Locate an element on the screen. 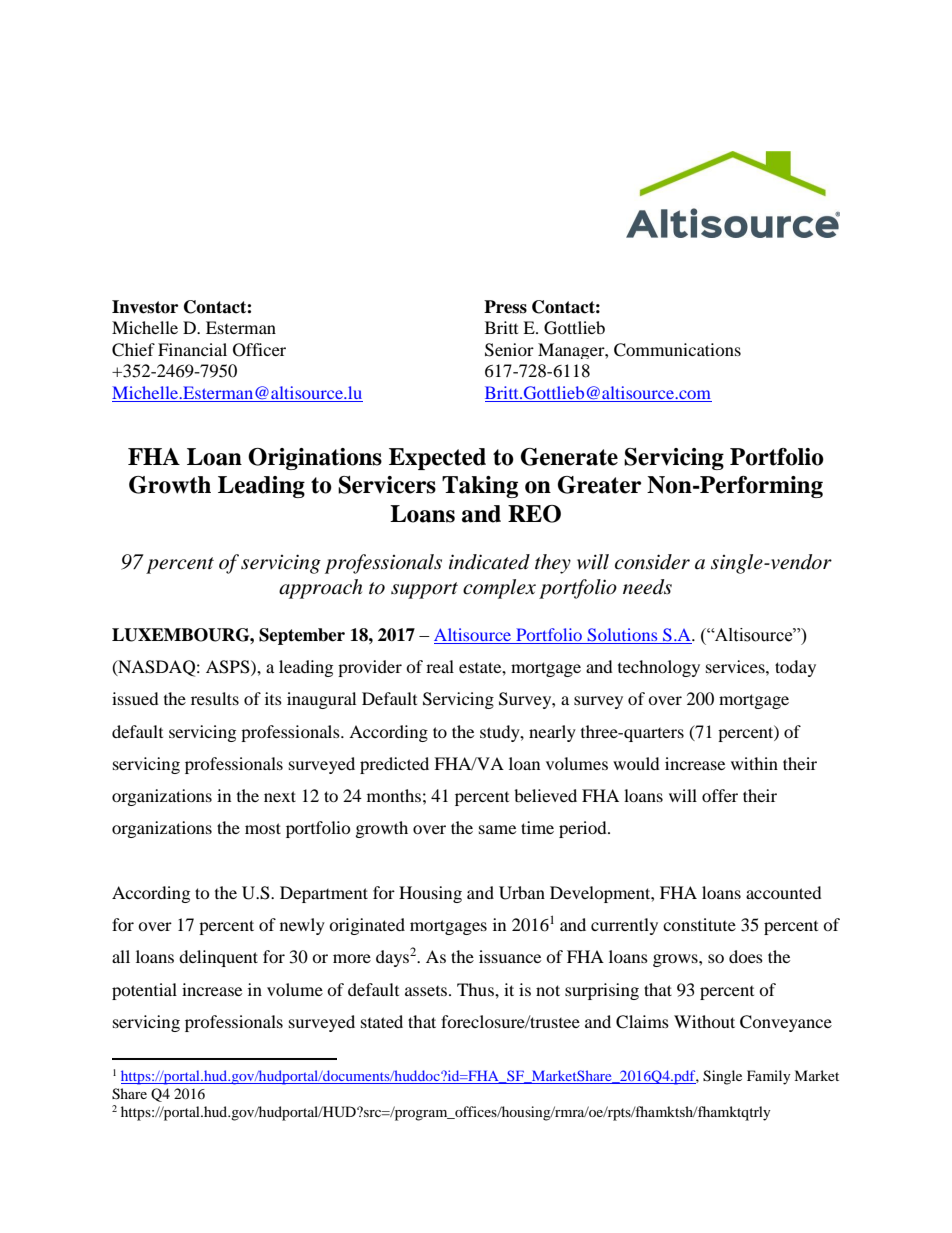  consider is located at coordinates (652, 562).
